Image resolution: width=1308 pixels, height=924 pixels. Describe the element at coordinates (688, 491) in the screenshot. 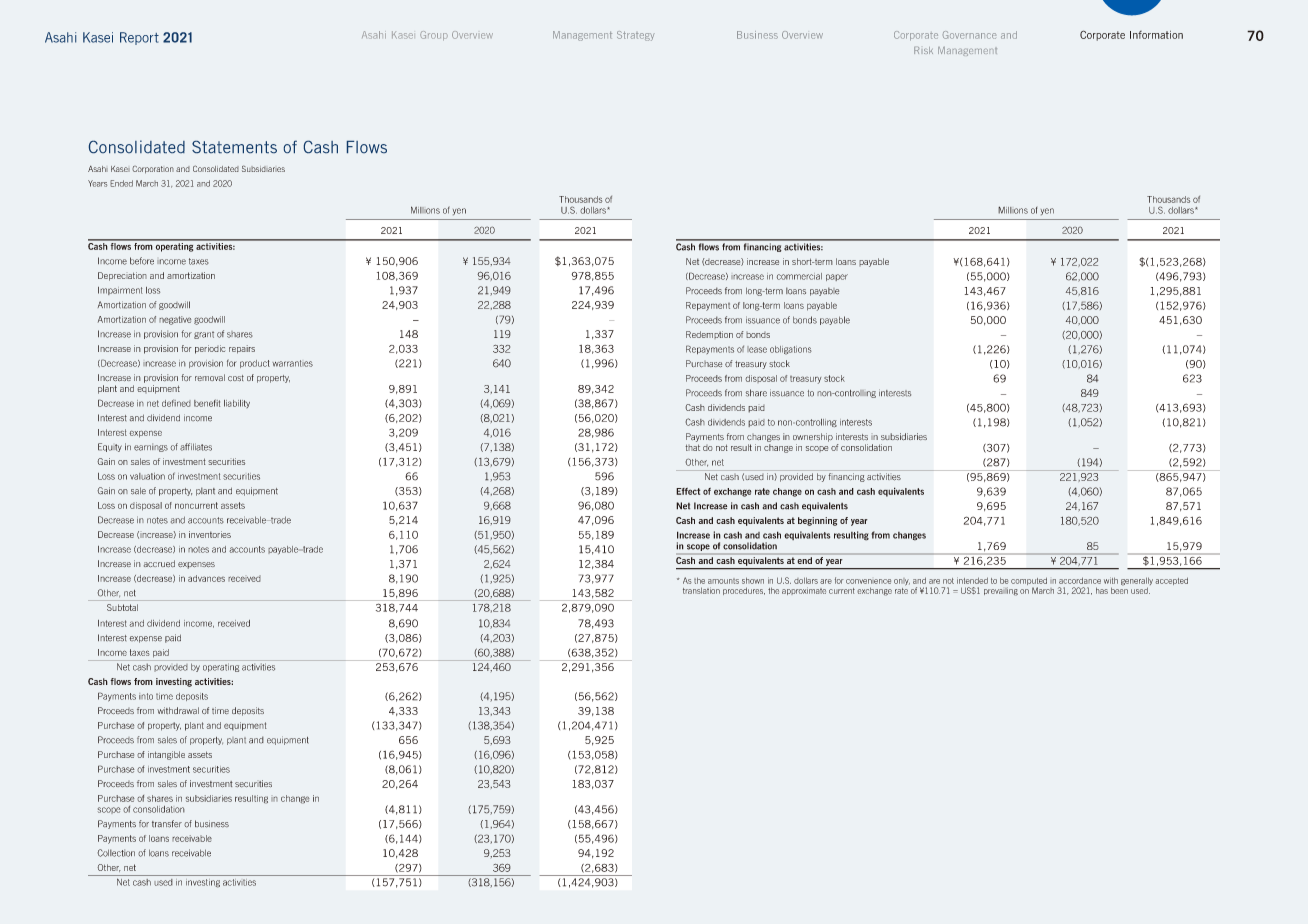

I see `Effect` at that location.
